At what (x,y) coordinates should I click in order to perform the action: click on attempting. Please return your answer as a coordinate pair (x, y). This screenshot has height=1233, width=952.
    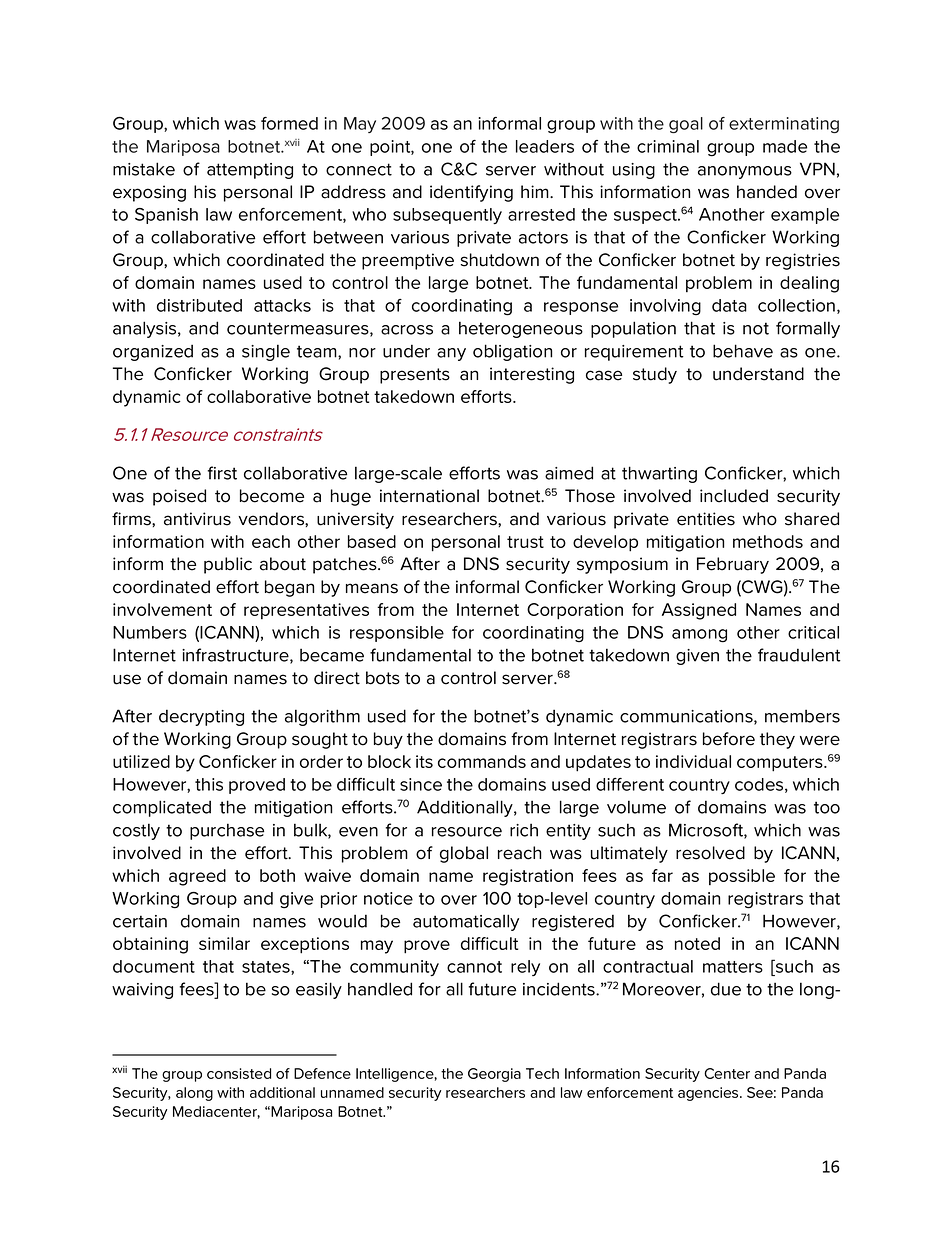
    Looking at the image, I should click on (250, 171).
